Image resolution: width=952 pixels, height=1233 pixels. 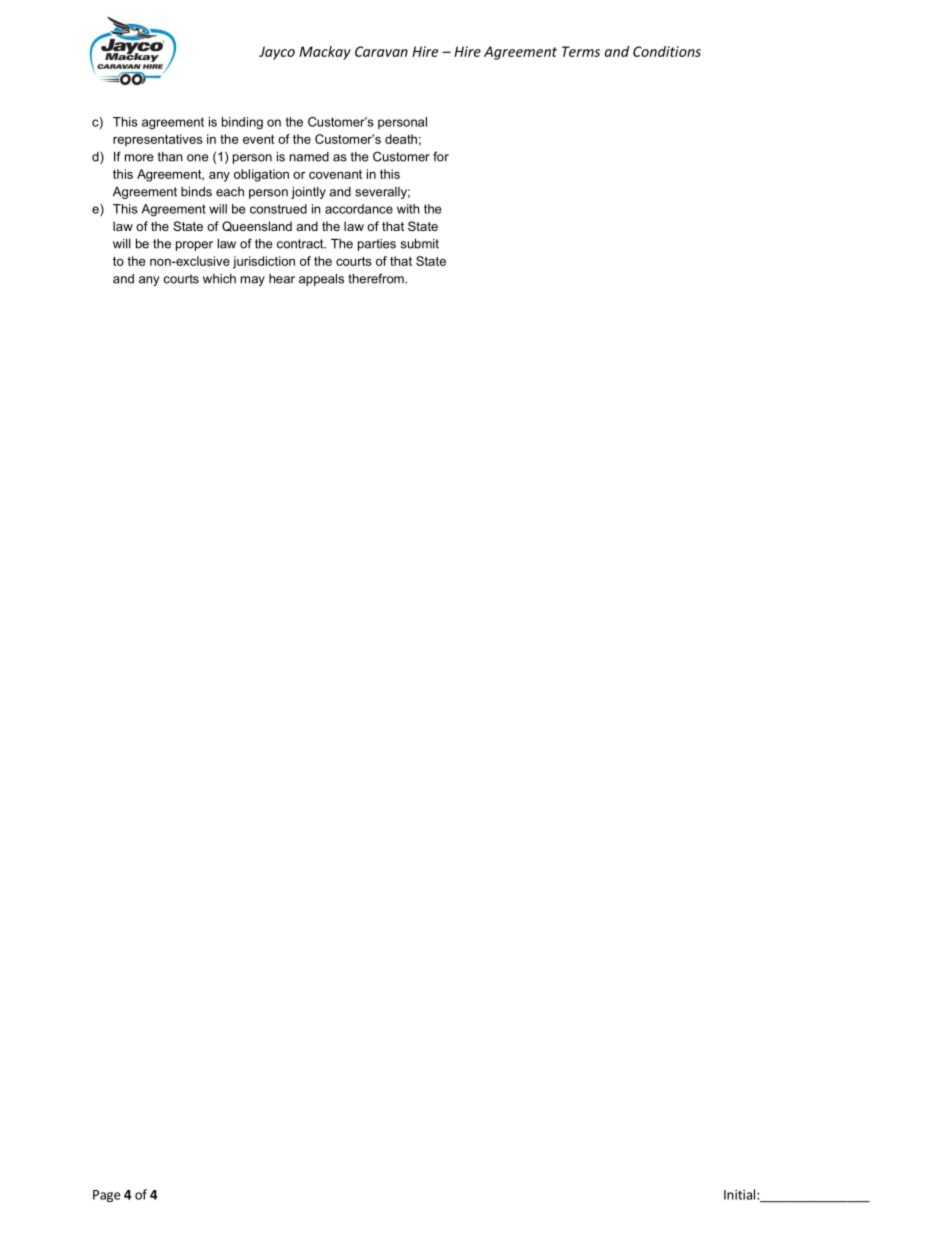 What do you see at coordinates (219, 279) in the page?
I see `which` at bounding box center [219, 279].
